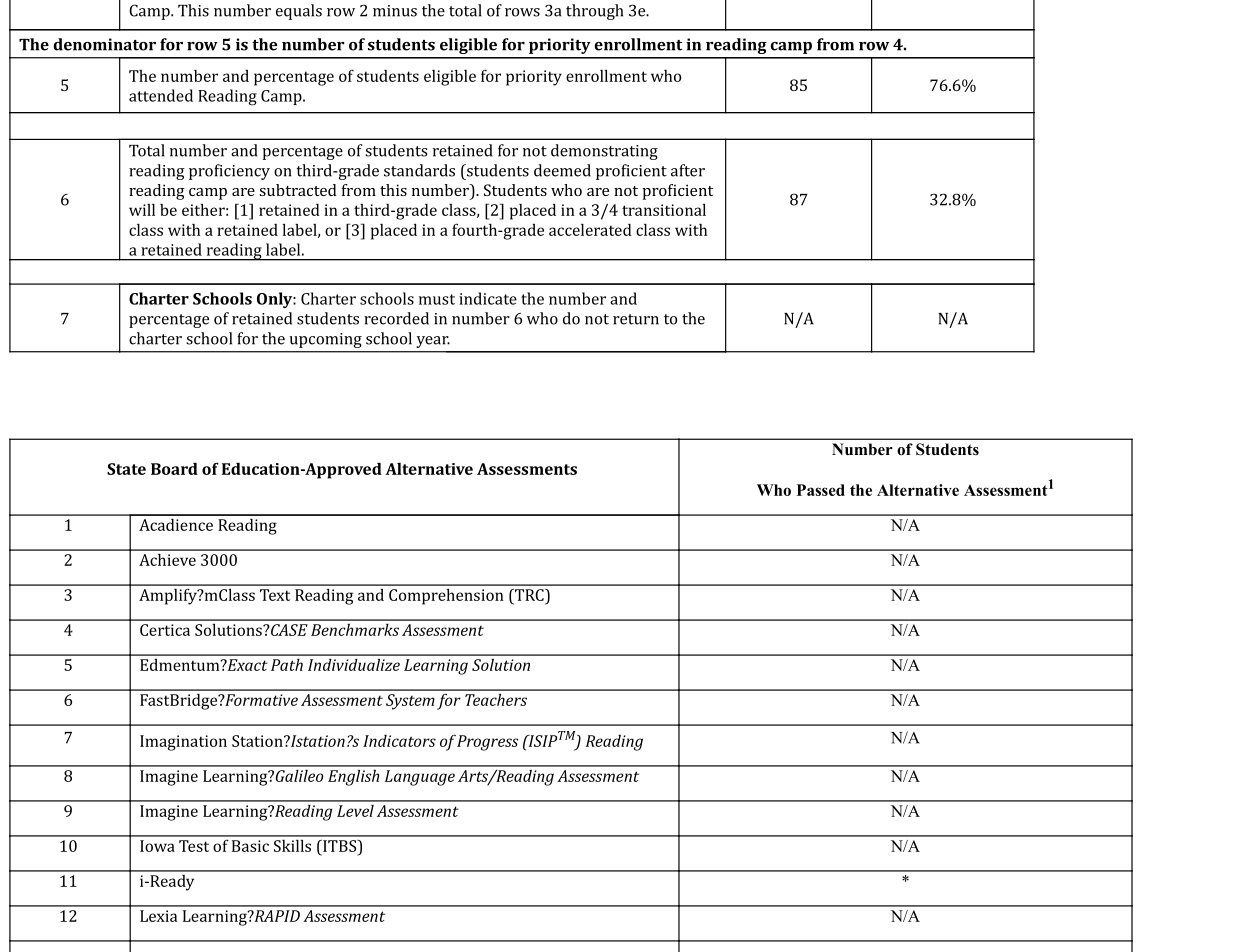  What do you see at coordinates (420, 778) in the screenshot?
I see `Language` at bounding box center [420, 778].
